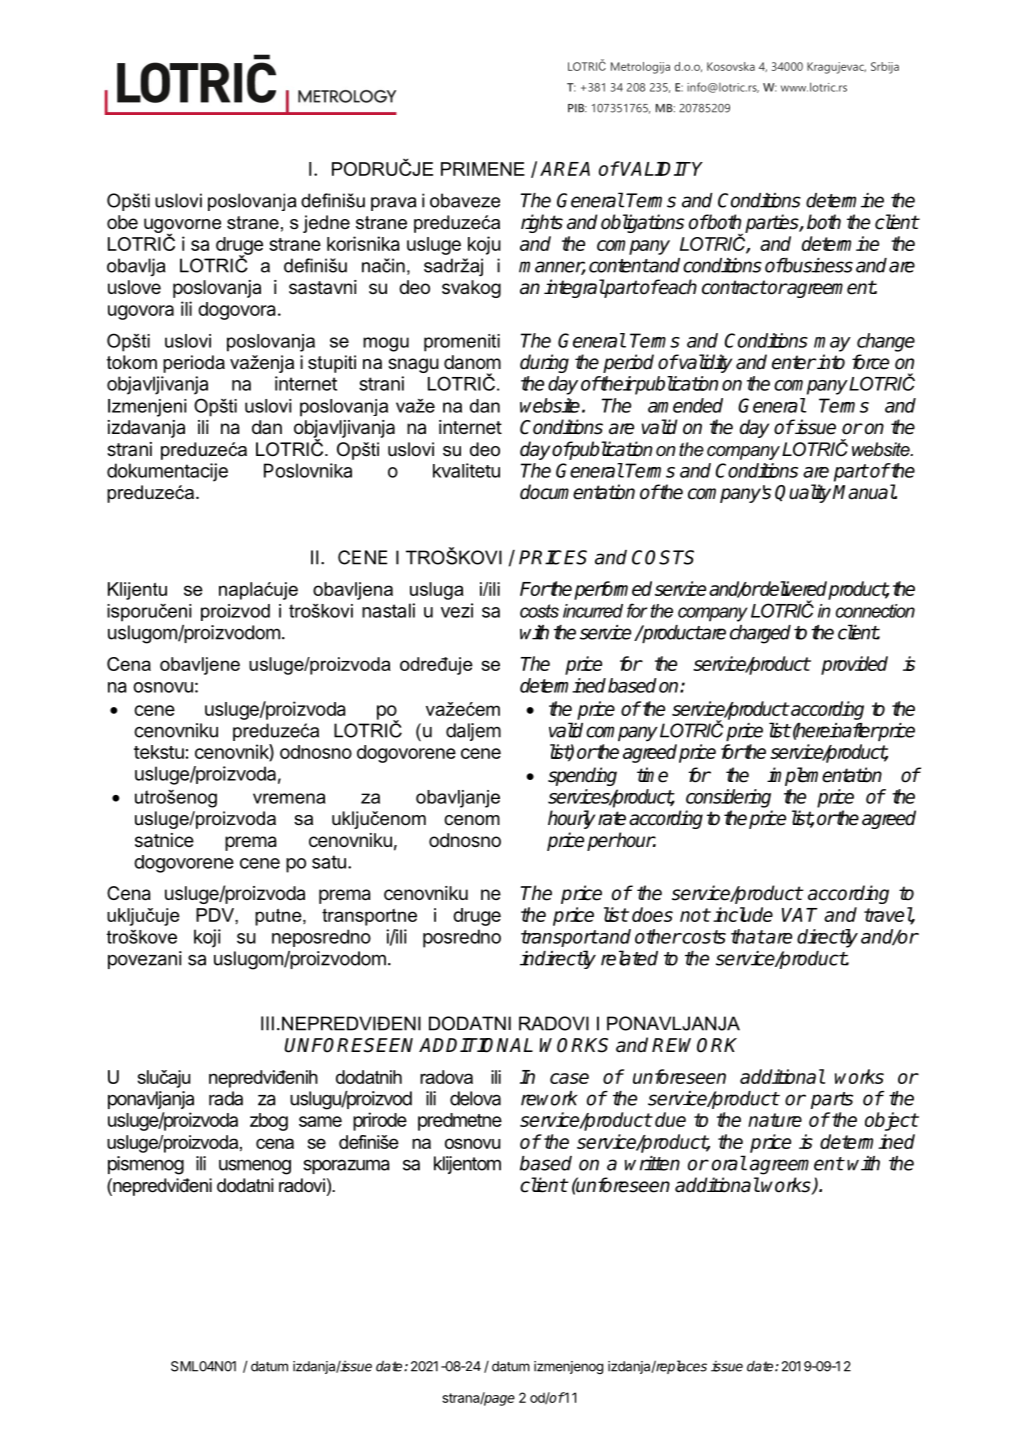 Image resolution: width=1021 pixels, height=1444 pixels. I want to click on related, so click(629, 958).
